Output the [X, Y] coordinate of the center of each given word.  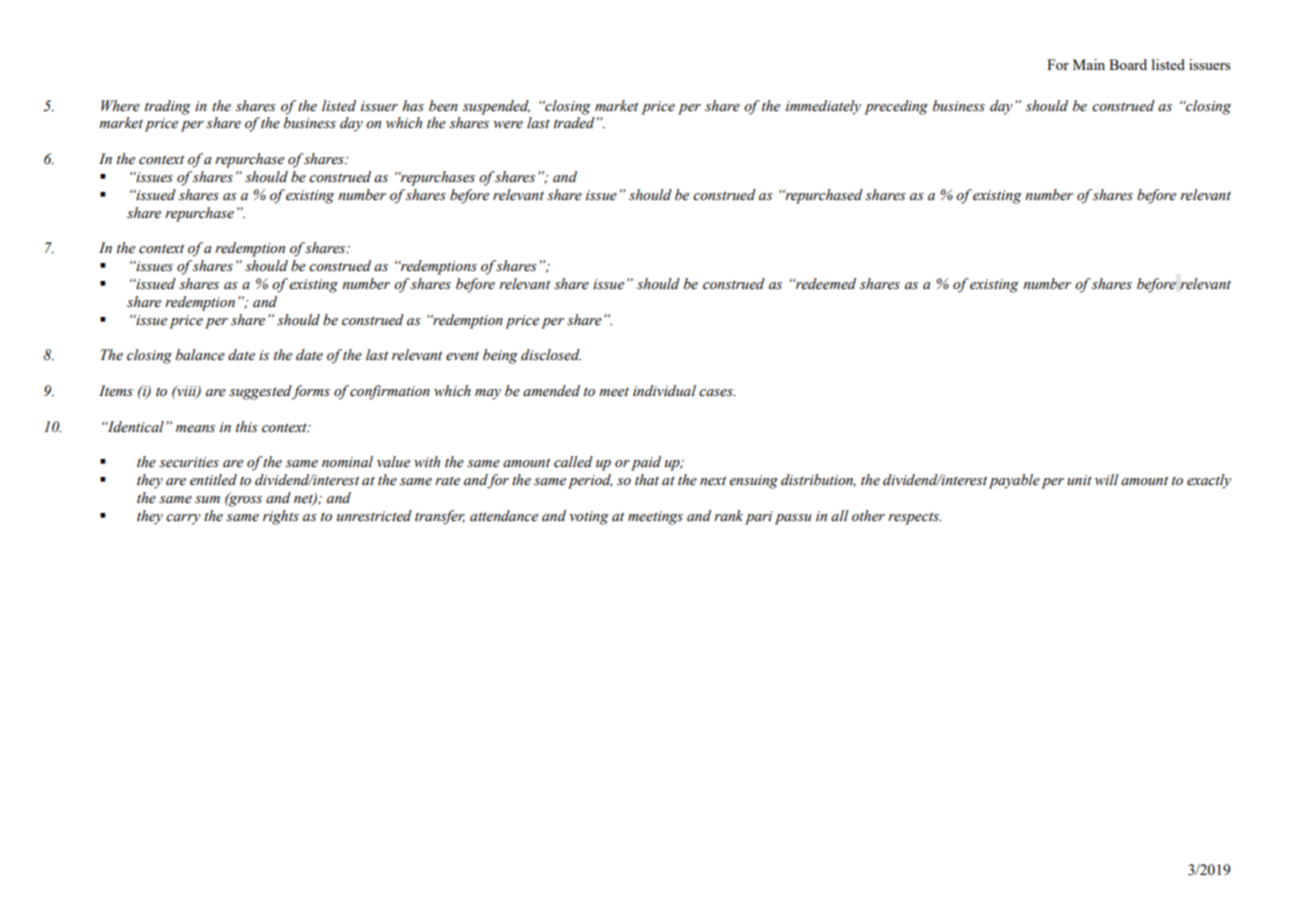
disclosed [551, 355]
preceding [896, 107]
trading [168, 107]
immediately [823, 107]
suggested [260, 392]
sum [207, 500]
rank [728, 515]
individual [664, 391]
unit [1079, 480]
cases [717, 393]
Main [1089, 64]
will [1107, 479]
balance [200, 355]
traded [574, 123]
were [508, 125]
